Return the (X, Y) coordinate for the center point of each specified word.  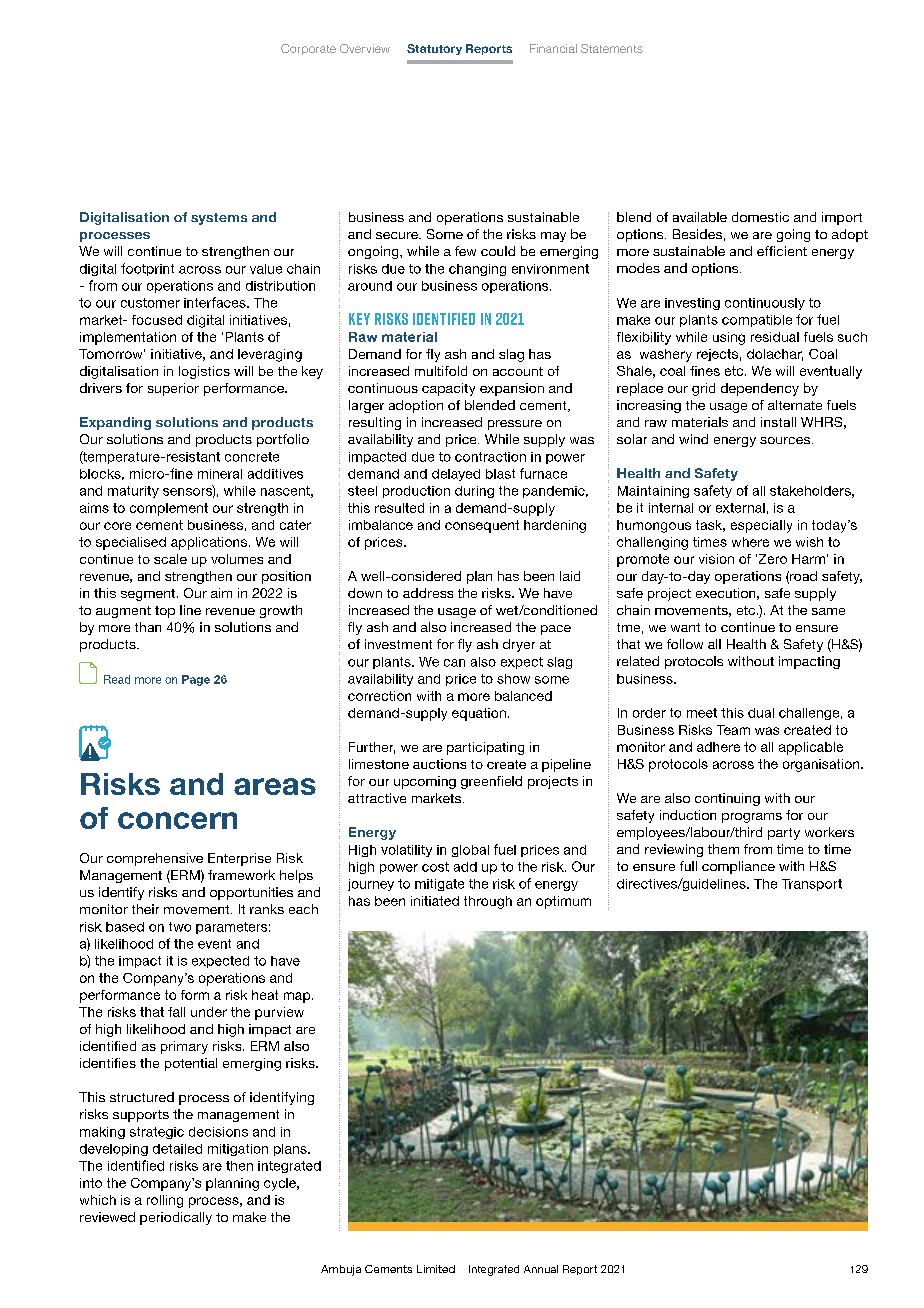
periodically (176, 1218)
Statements (612, 48)
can (454, 663)
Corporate (308, 49)
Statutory (434, 49)
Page (196, 680)
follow (685, 644)
